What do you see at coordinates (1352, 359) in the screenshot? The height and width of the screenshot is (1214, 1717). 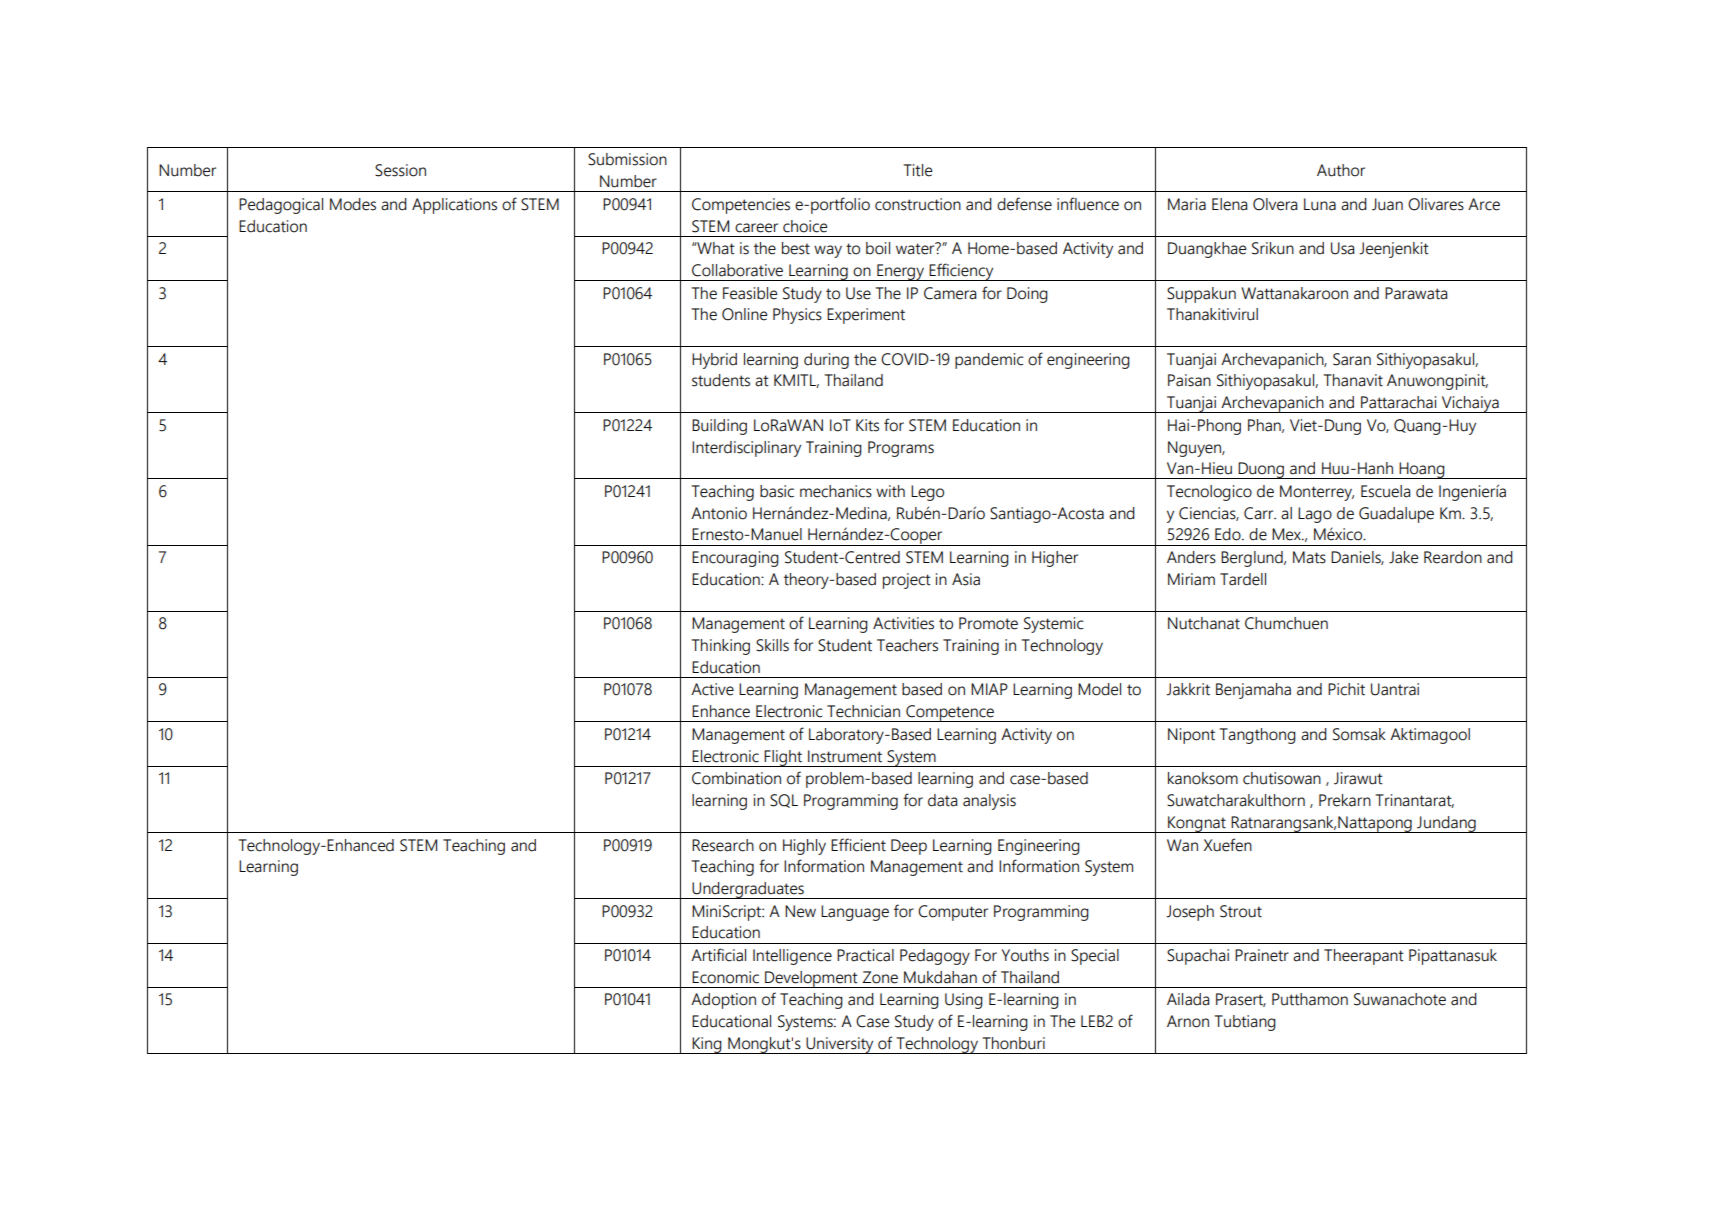 I see `Saran` at bounding box center [1352, 359].
